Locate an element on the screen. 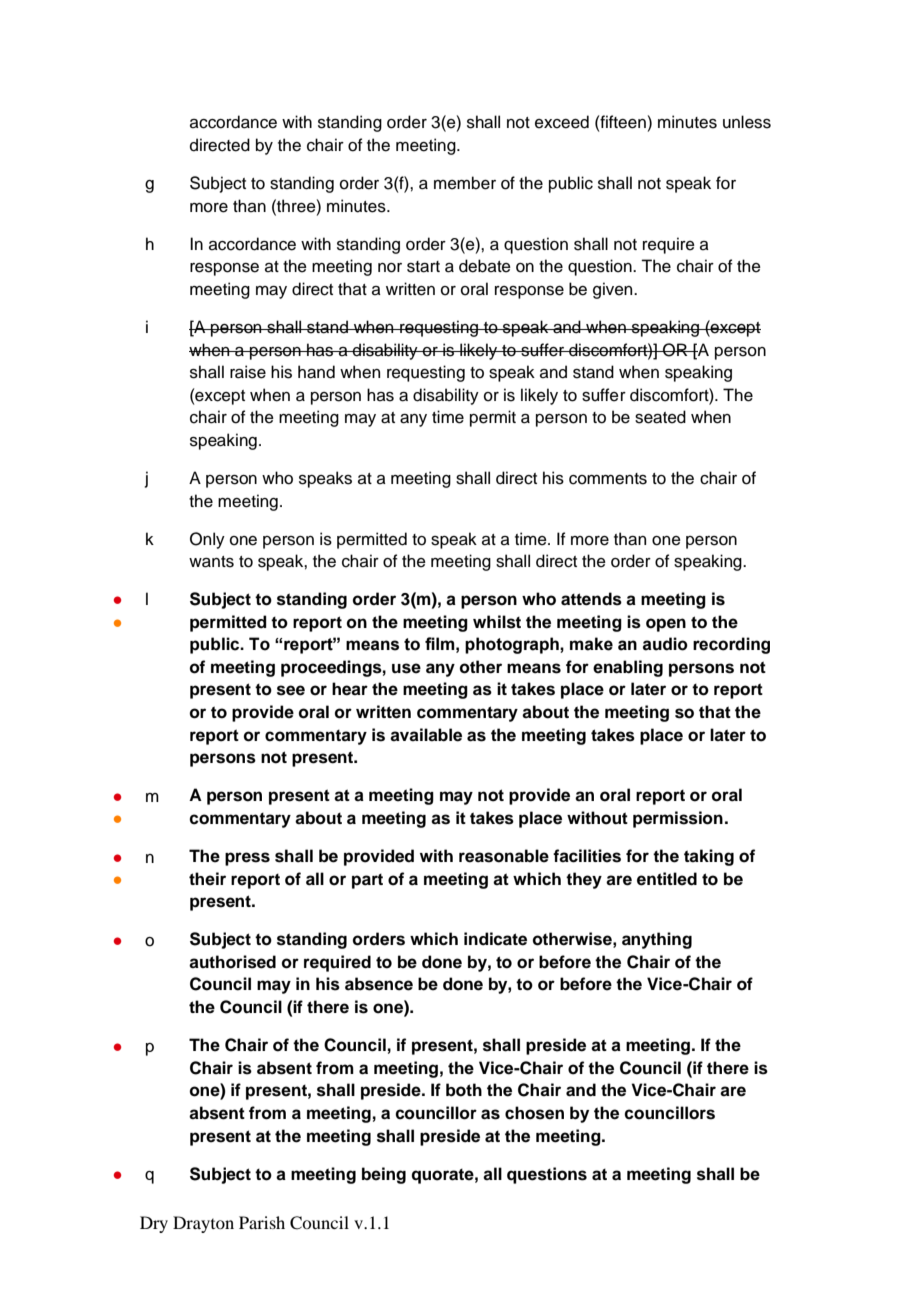 Image resolution: width=924 pixels, height=1307 pixels. see is located at coordinates (291, 690).
